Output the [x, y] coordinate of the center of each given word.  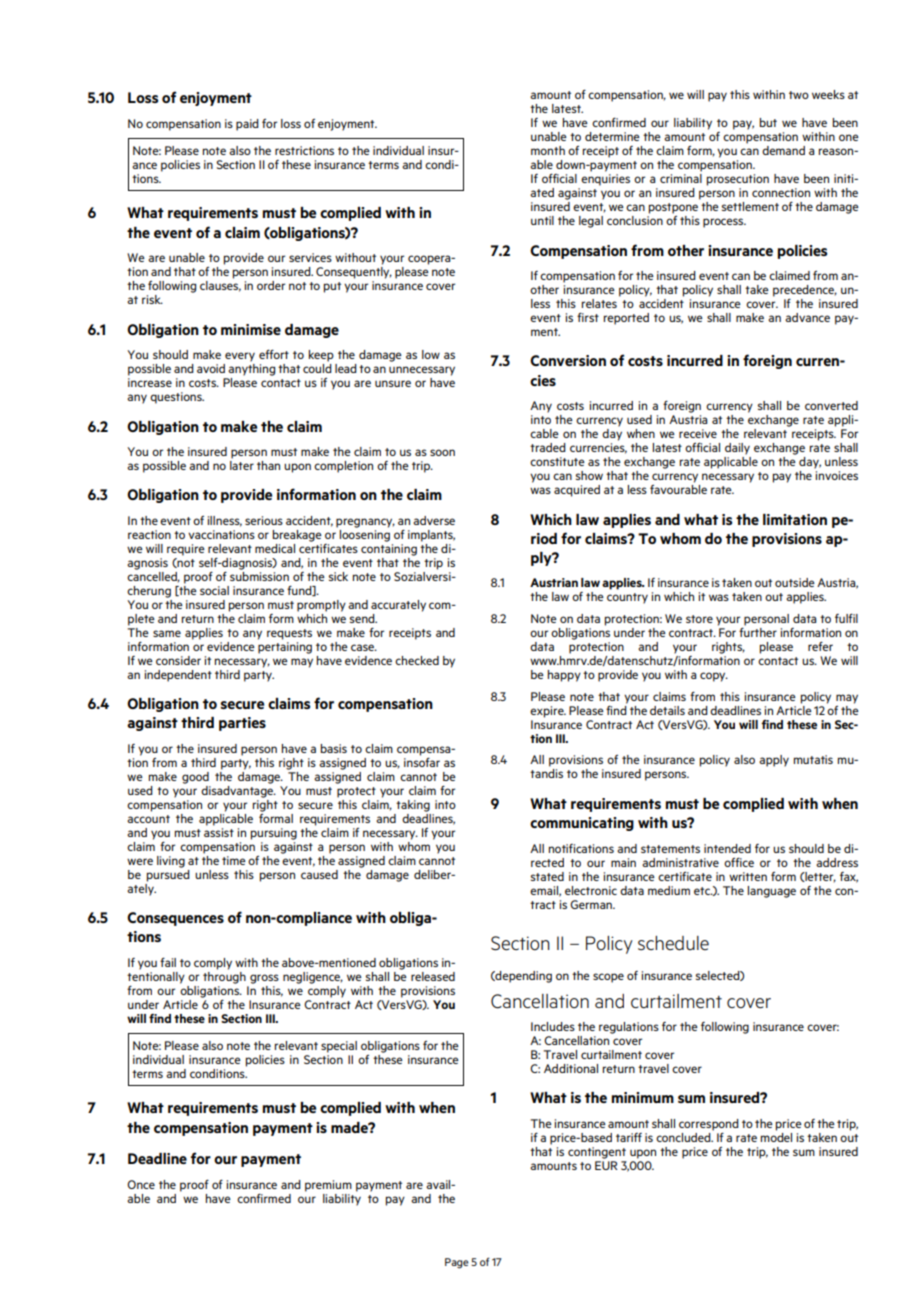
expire [548, 712]
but [768, 122]
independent [178, 676]
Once [141, 1184]
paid [247, 125]
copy [714, 677]
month [548, 150]
